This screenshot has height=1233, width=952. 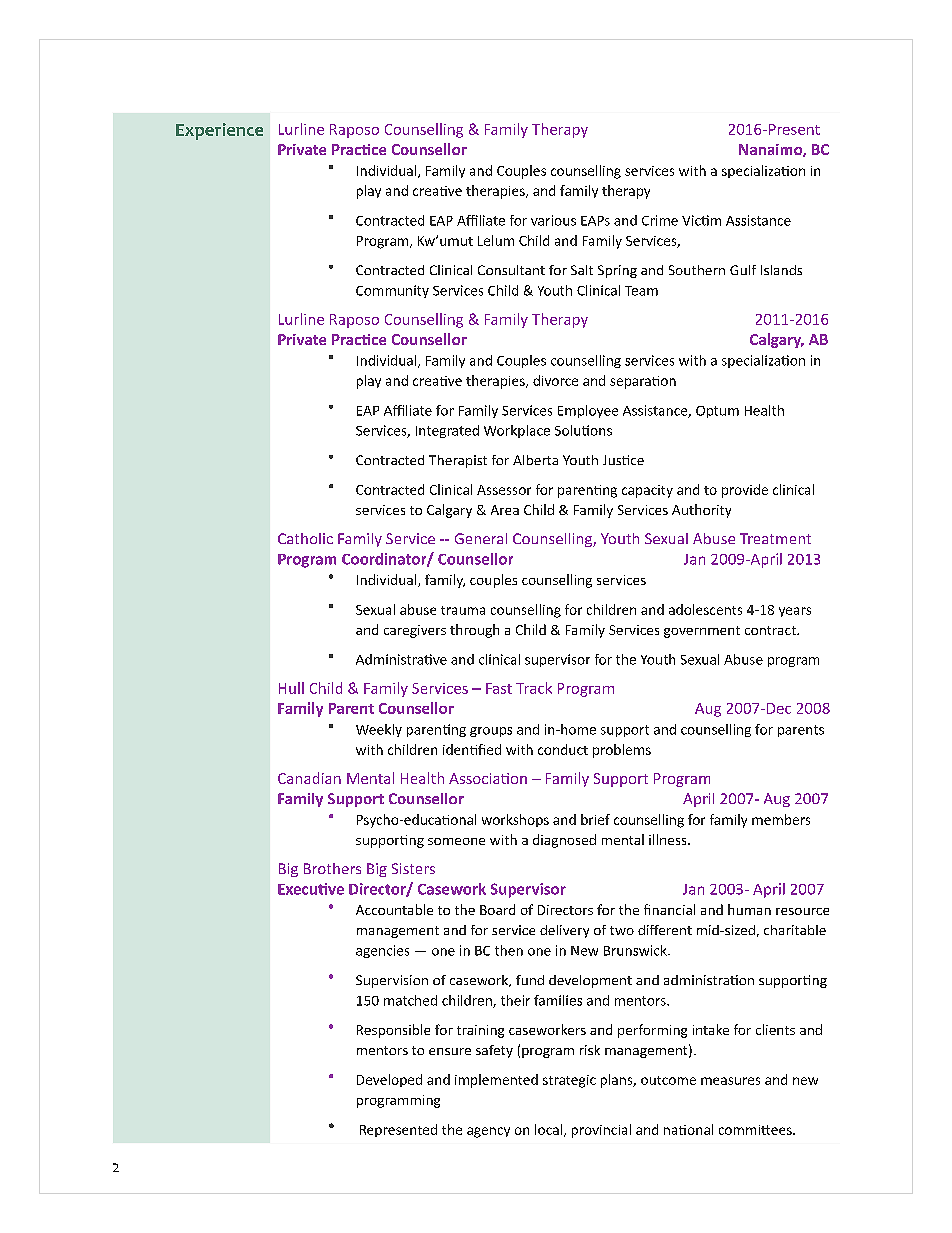 What do you see at coordinates (515, 820) in the screenshot?
I see `workshops` at bounding box center [515, 820].
